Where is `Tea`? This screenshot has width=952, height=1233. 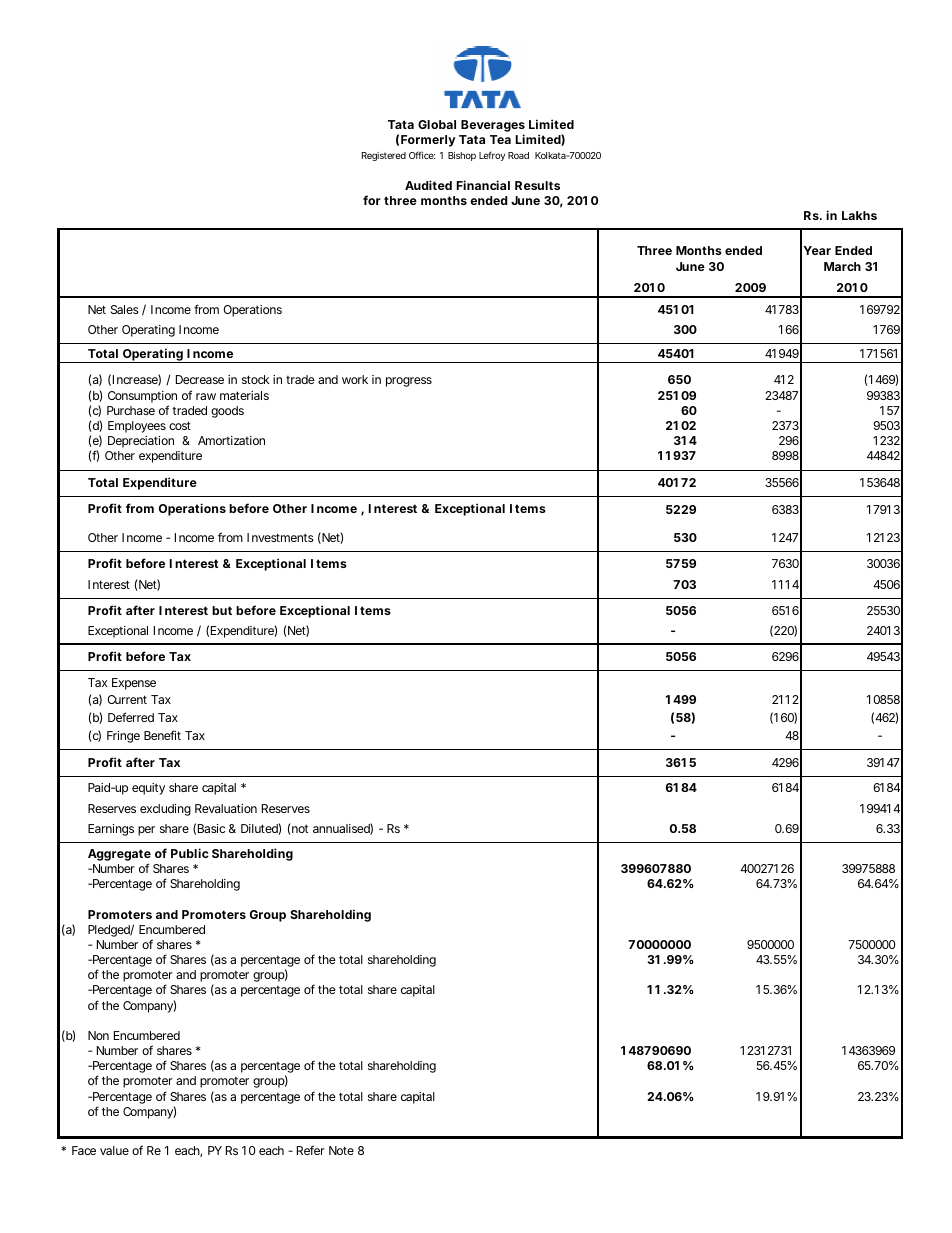 Tea is located at coordinates (500, 139).
